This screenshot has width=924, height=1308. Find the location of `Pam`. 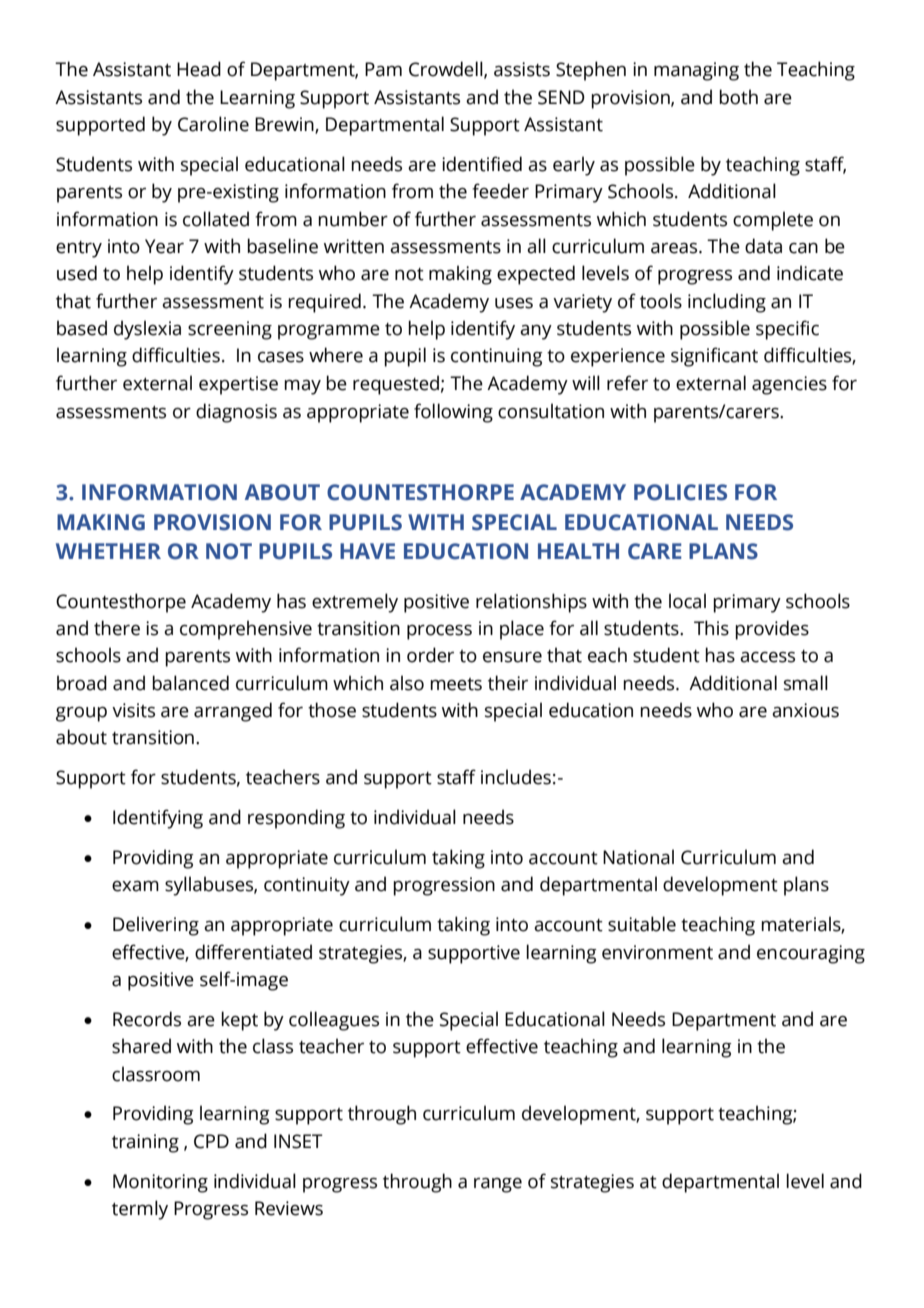

Pam is located at coordinates (383, 69).
